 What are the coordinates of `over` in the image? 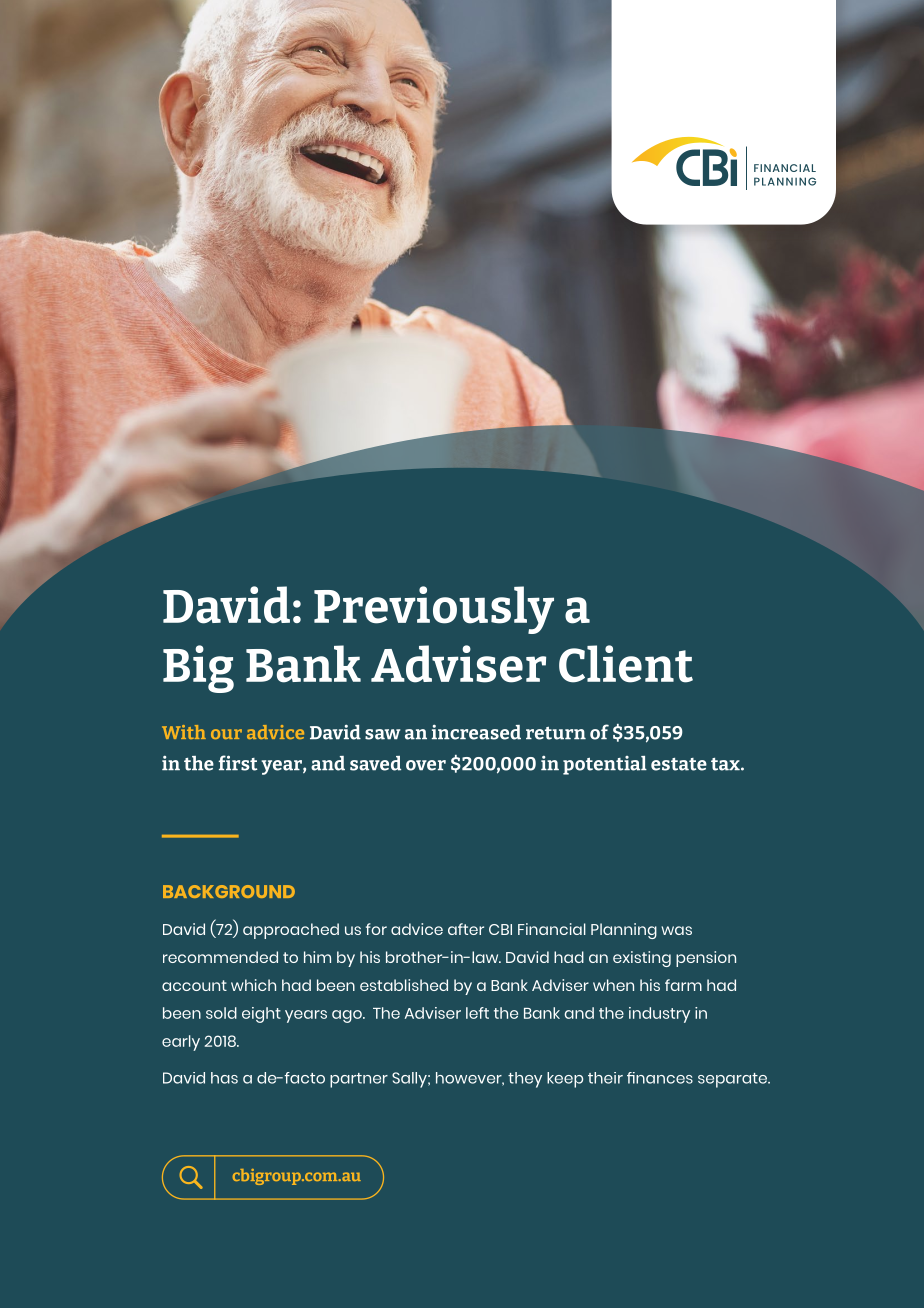 It's located at (426, 765).
